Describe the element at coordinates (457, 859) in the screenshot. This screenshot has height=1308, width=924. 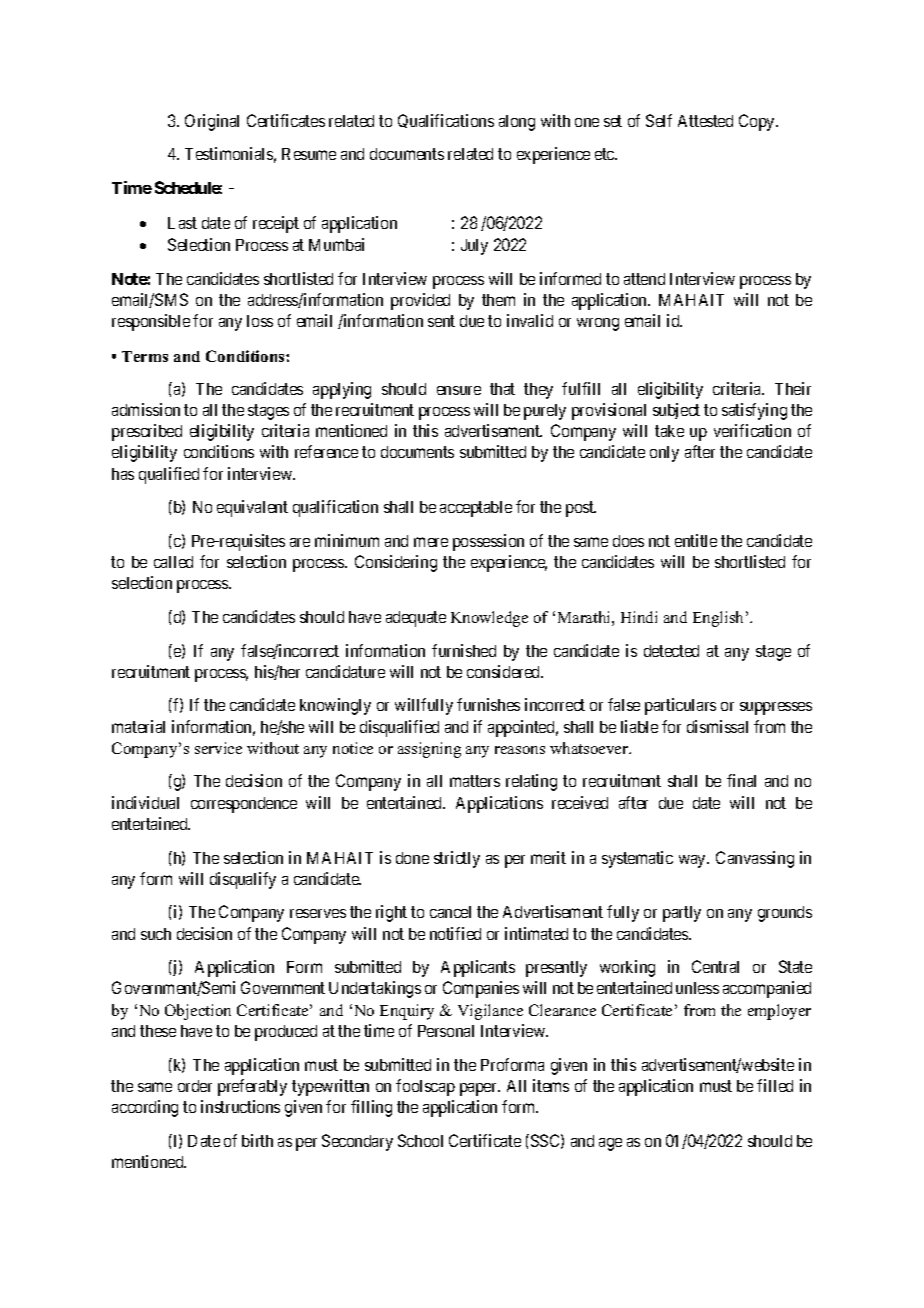
I see `strictly` at that location.
